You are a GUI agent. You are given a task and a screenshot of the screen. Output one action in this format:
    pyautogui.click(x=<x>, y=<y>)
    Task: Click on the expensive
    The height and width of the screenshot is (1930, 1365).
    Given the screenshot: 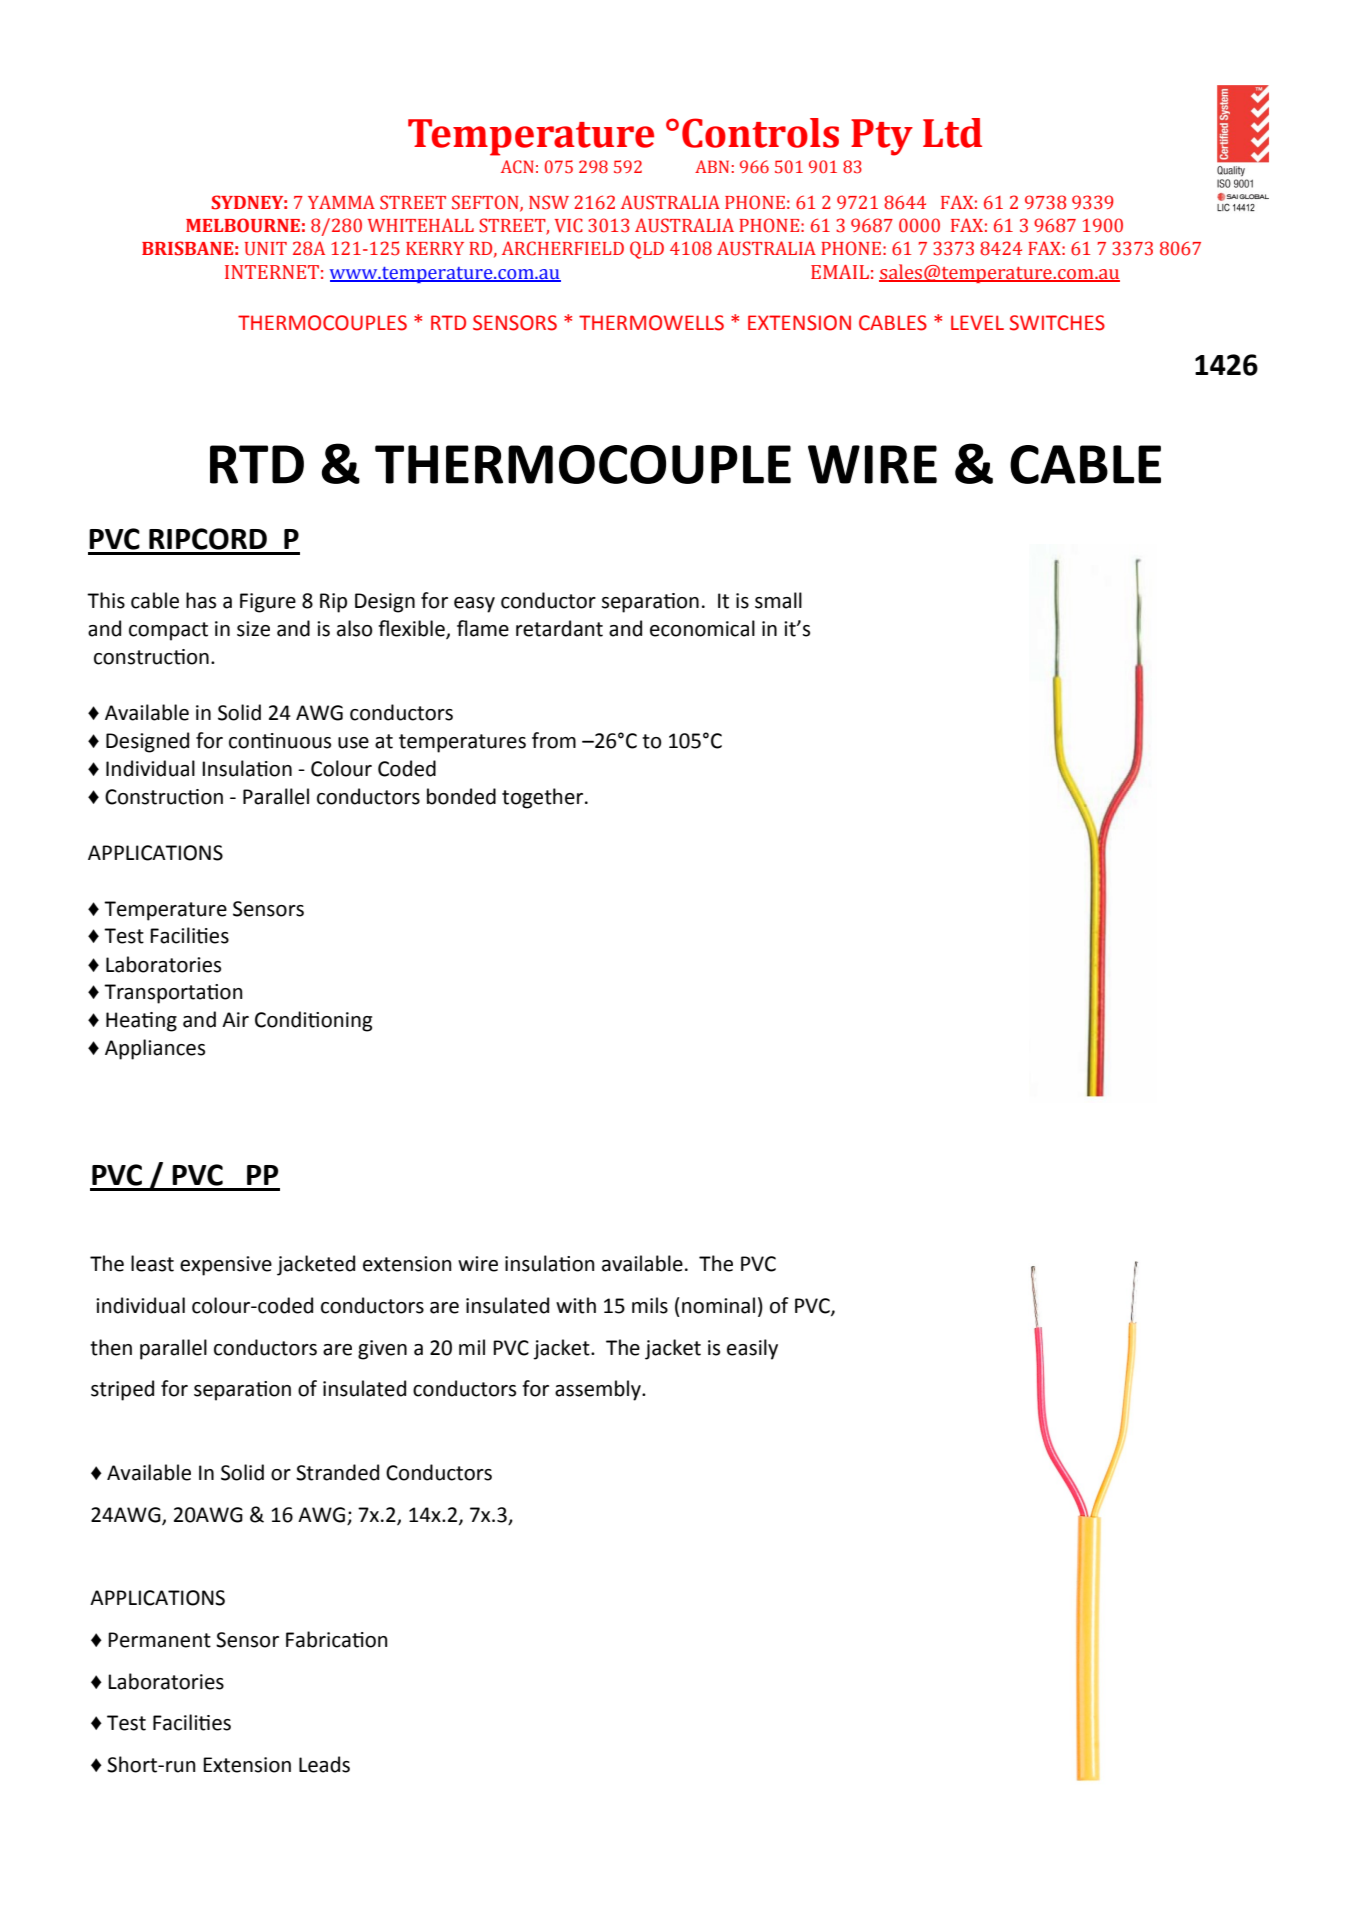 What is the action you would take?
    pyautogui.click(x=226, y=1266)
